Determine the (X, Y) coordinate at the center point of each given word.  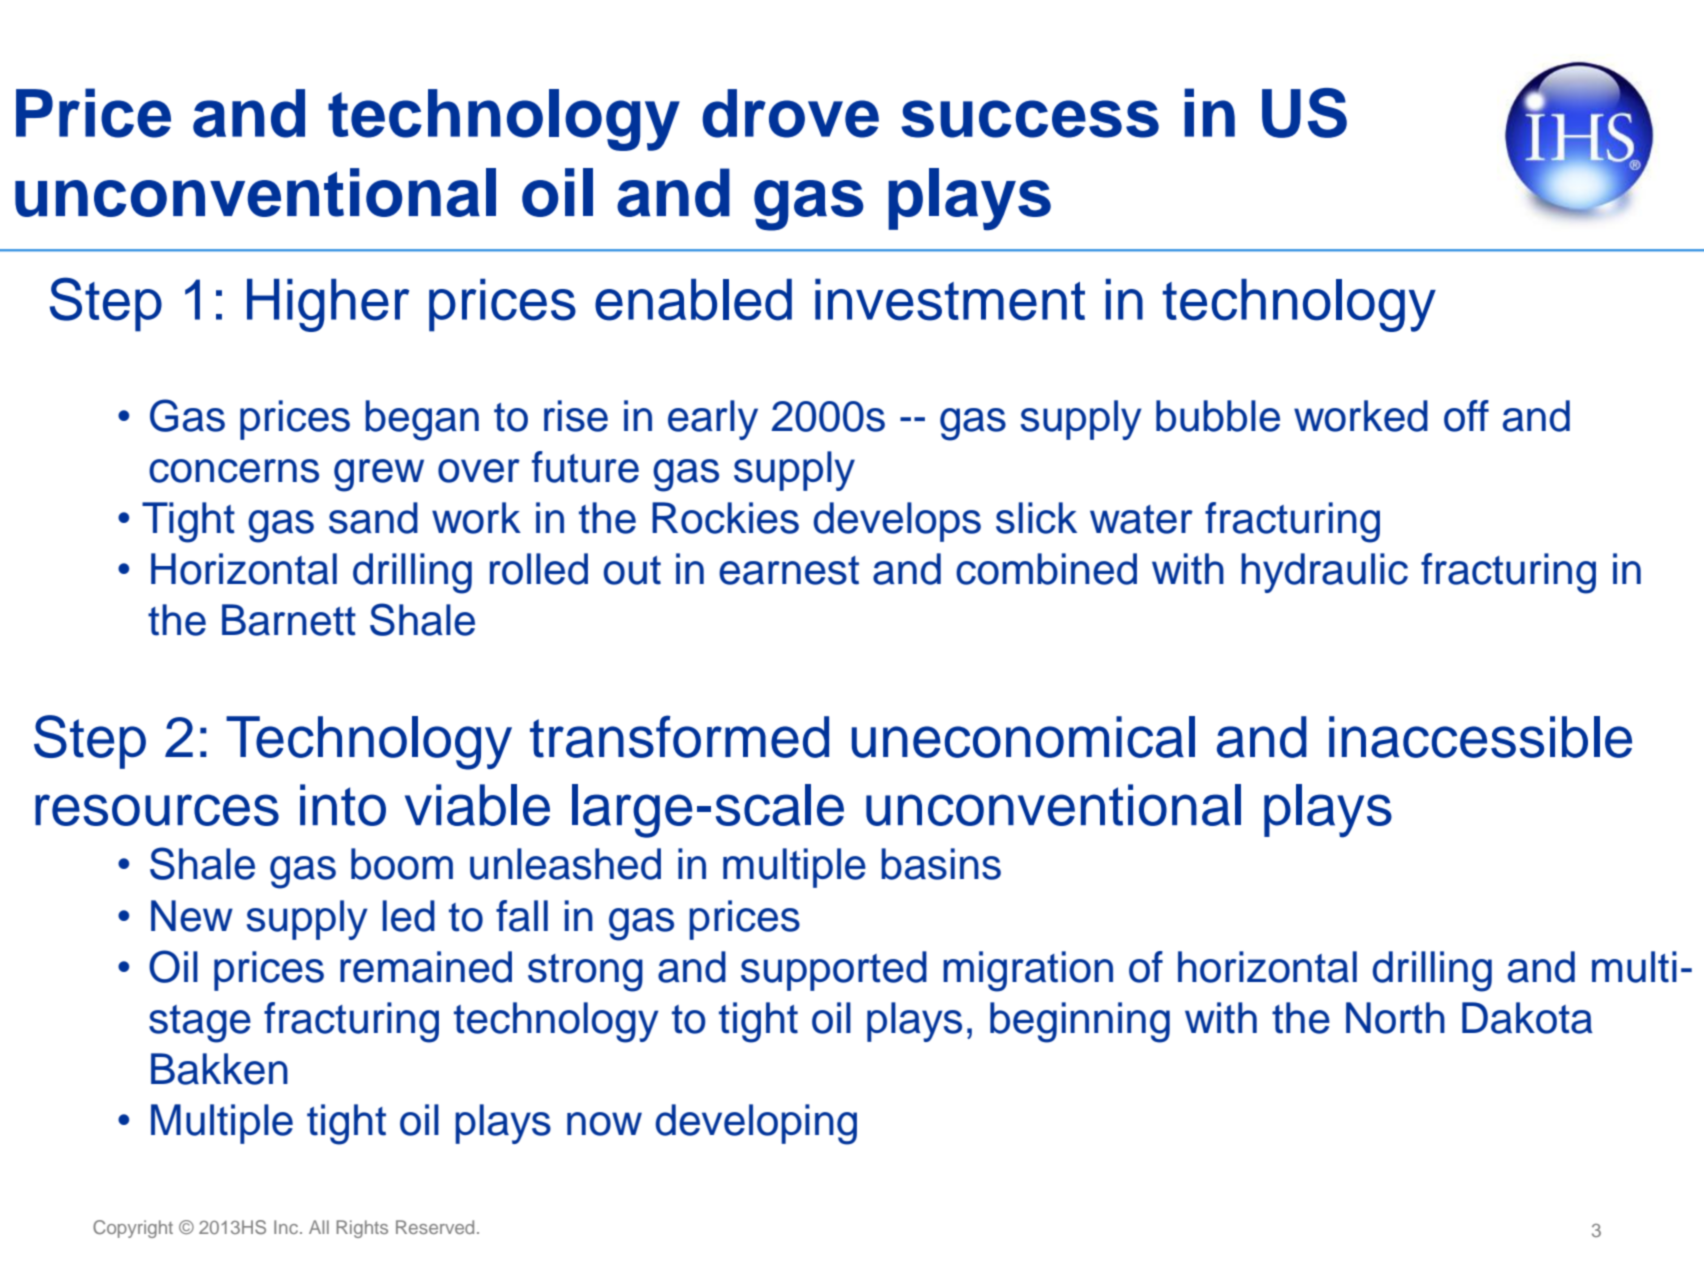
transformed (679, 736)
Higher (328, 305)
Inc (287, 1227)
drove (790, 113)
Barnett (289, 620)
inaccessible (1480, 737)
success (1030, 119)
